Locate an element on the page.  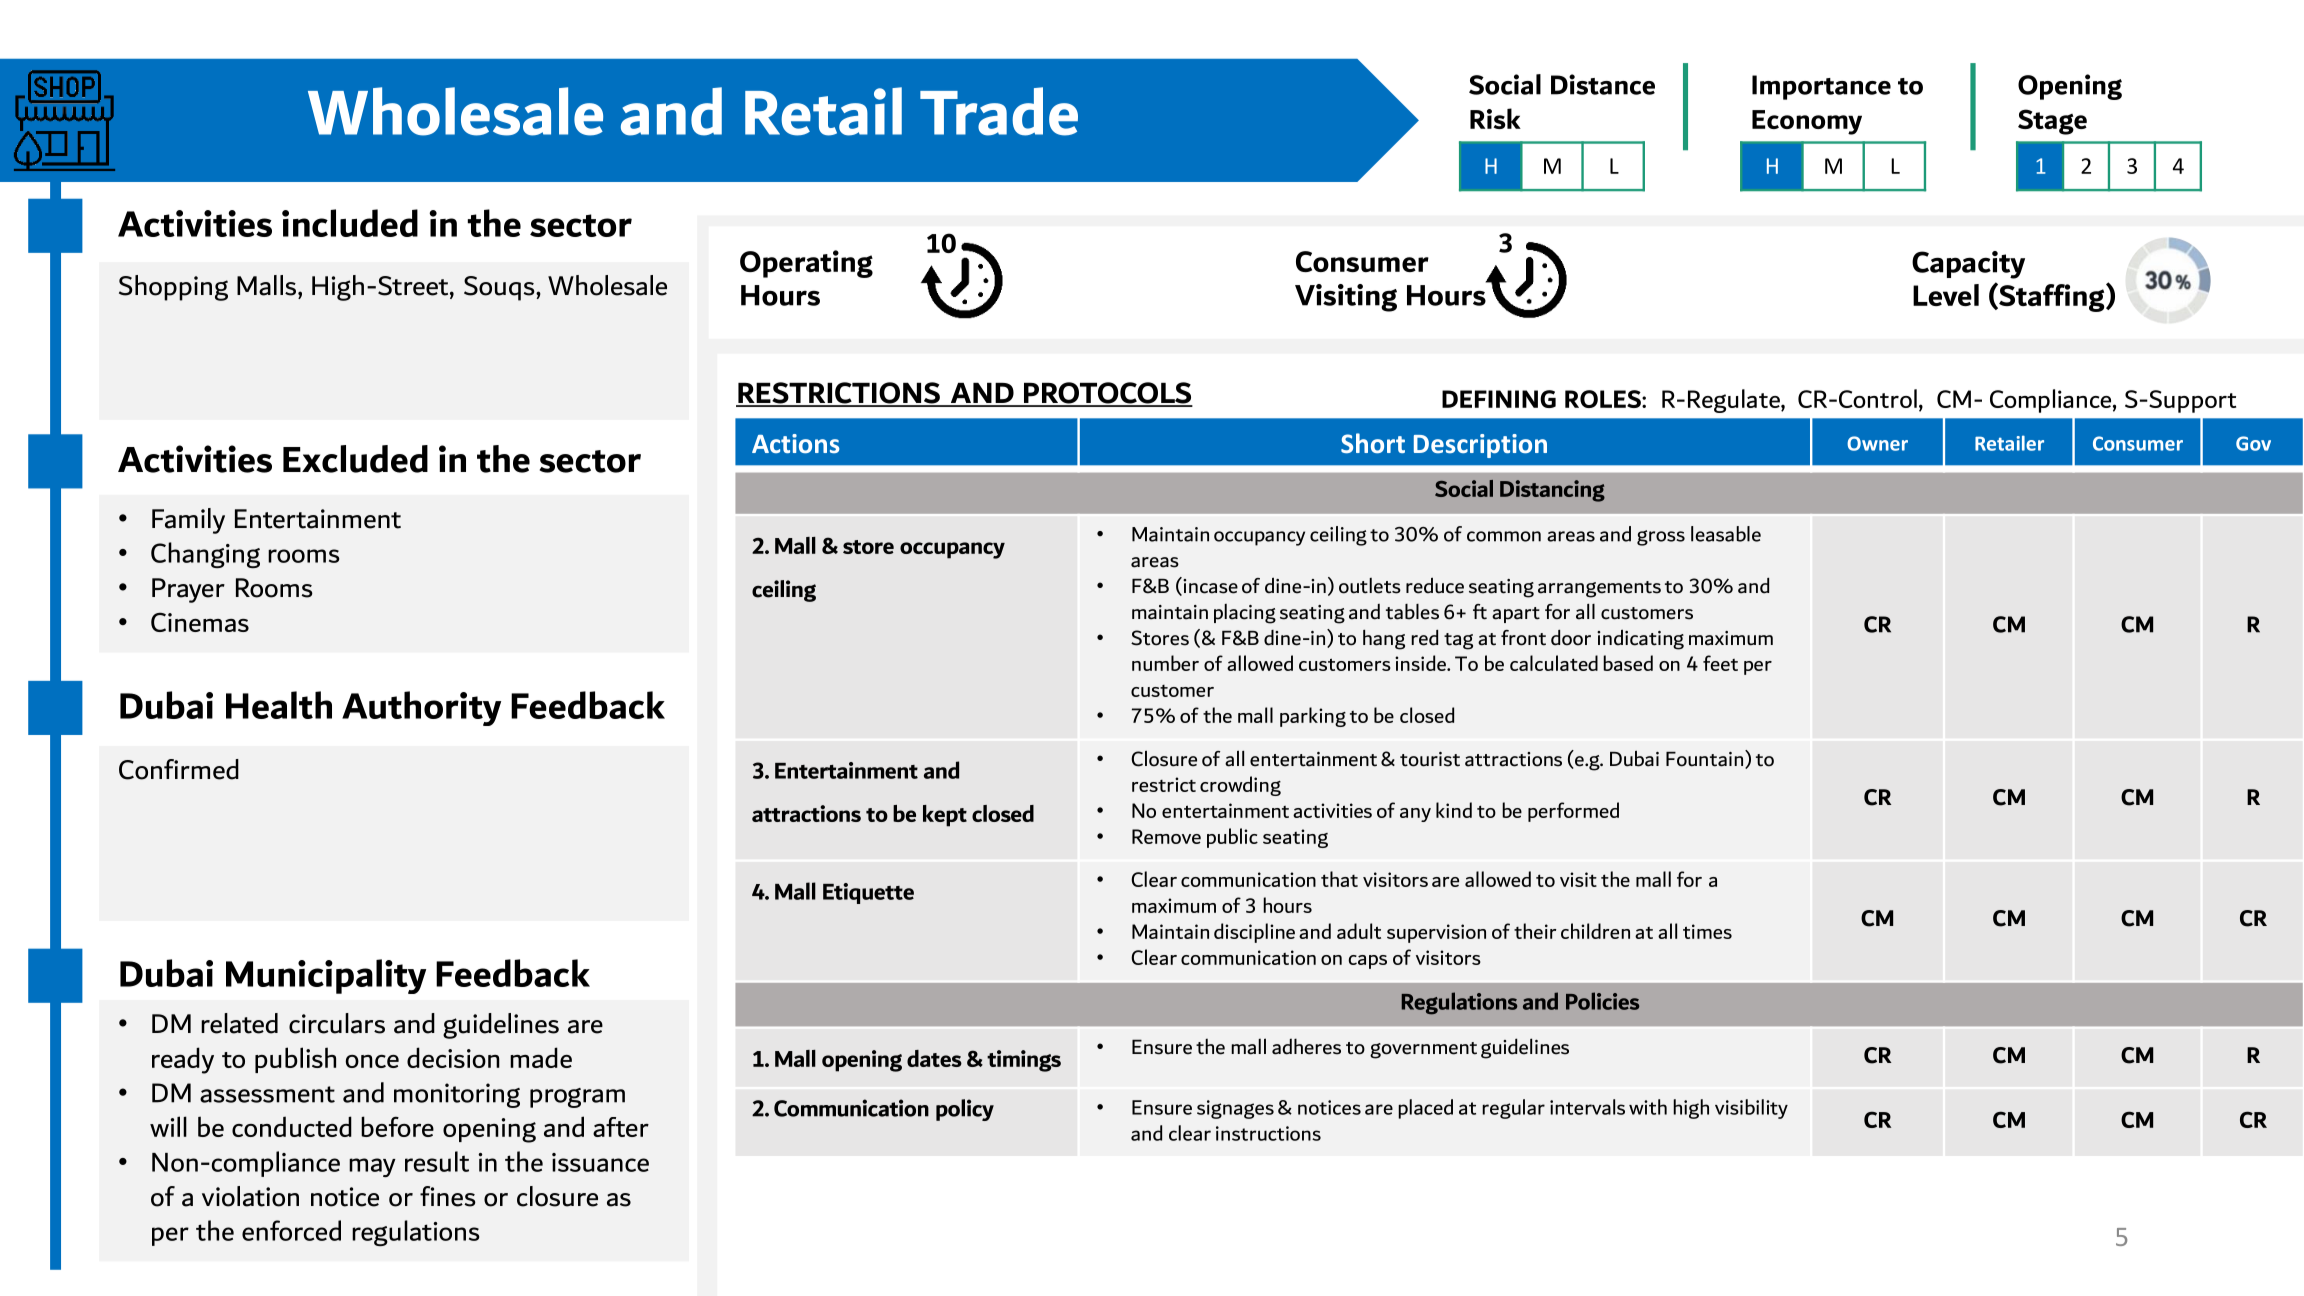
feet is located at coordinates (1720, 663).
